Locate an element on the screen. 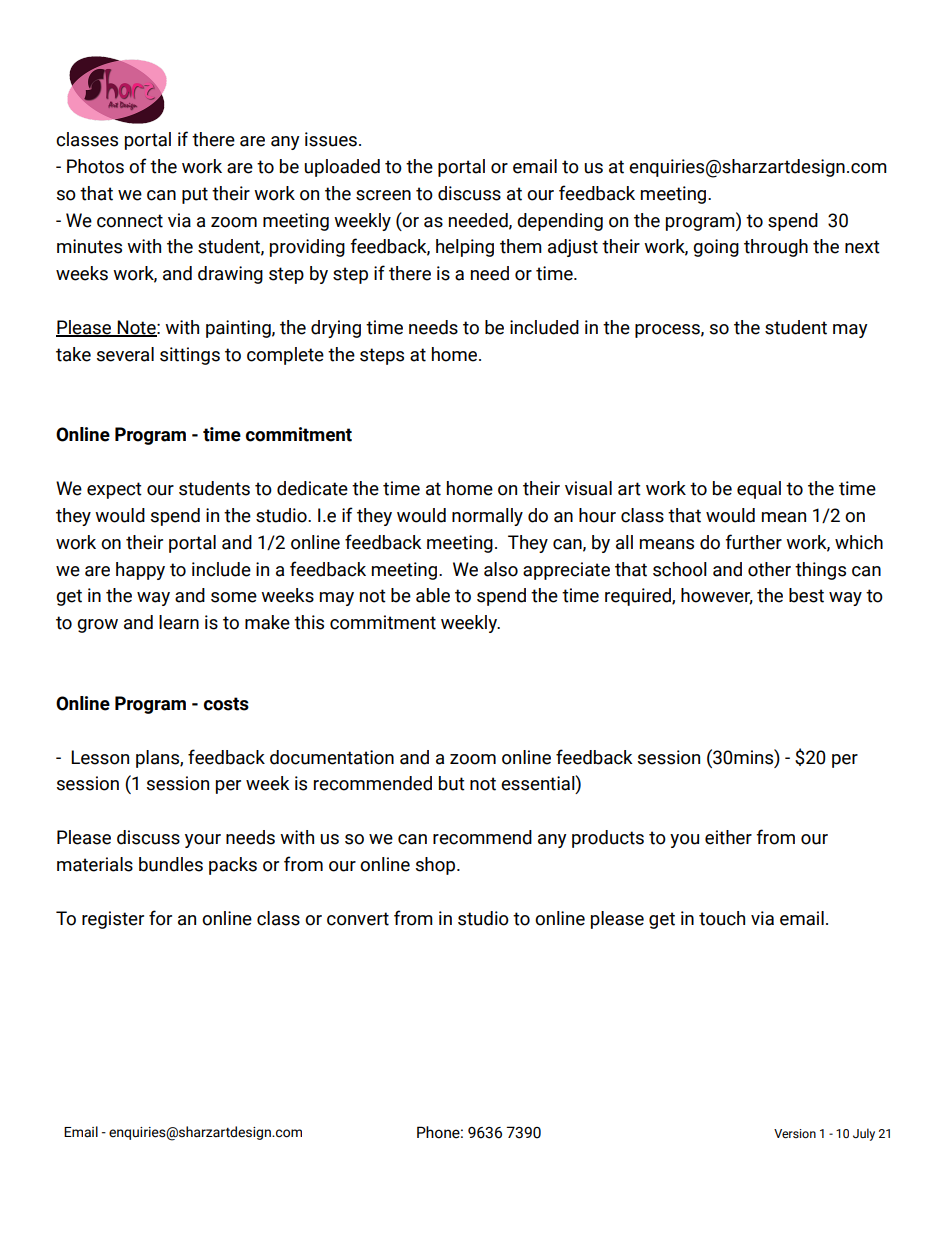 The height and width of the screenshot is (1233, 952). put is located at coordinates (195, 195).
